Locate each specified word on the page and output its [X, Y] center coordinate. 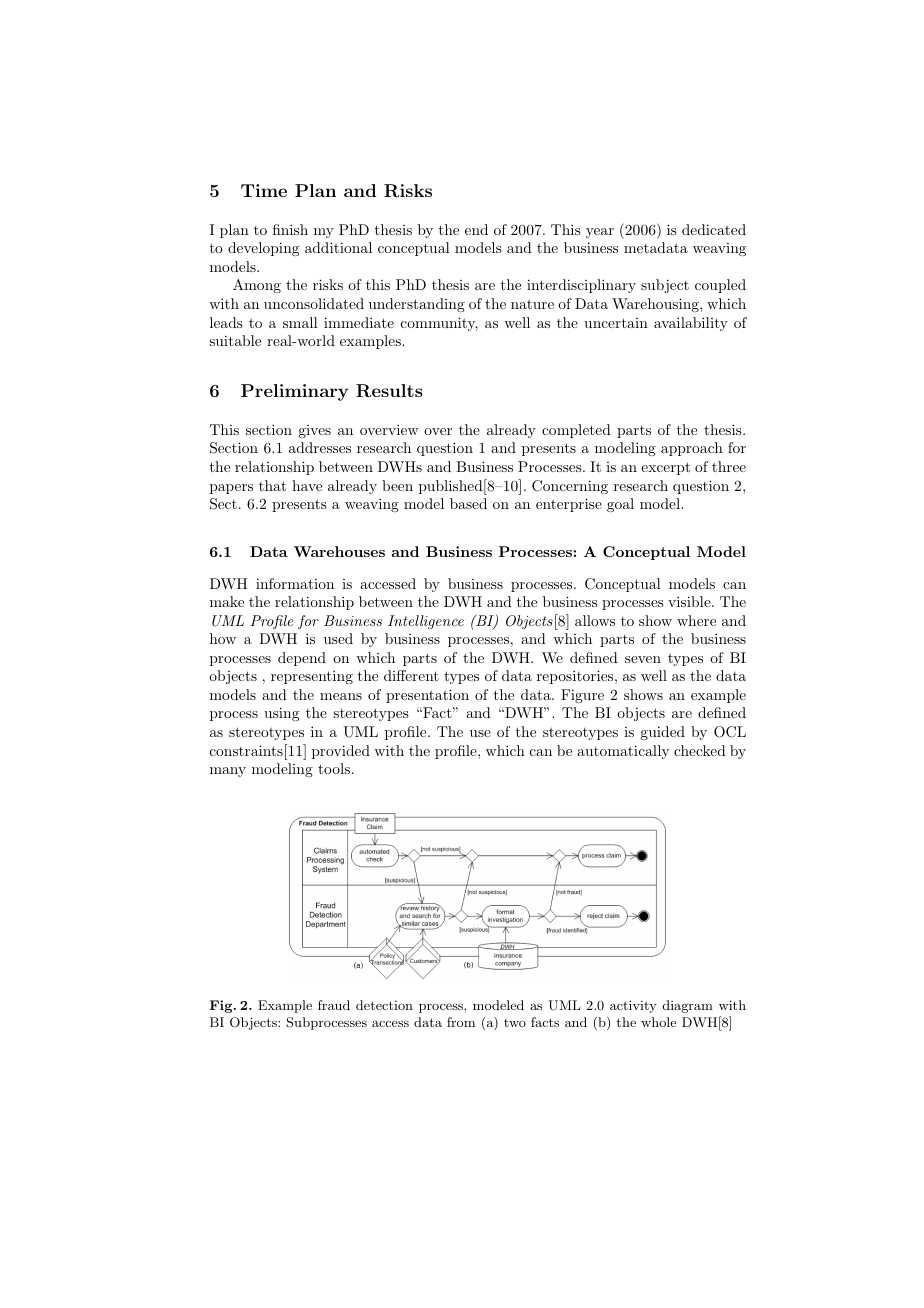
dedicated [714, 229]
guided [662, 733]
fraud [334, 1005]
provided [341, 752]
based [468, 503]
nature [532, 304]
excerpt [665, 468]
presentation [427, 696]
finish [290, 229]
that [272, 485]
